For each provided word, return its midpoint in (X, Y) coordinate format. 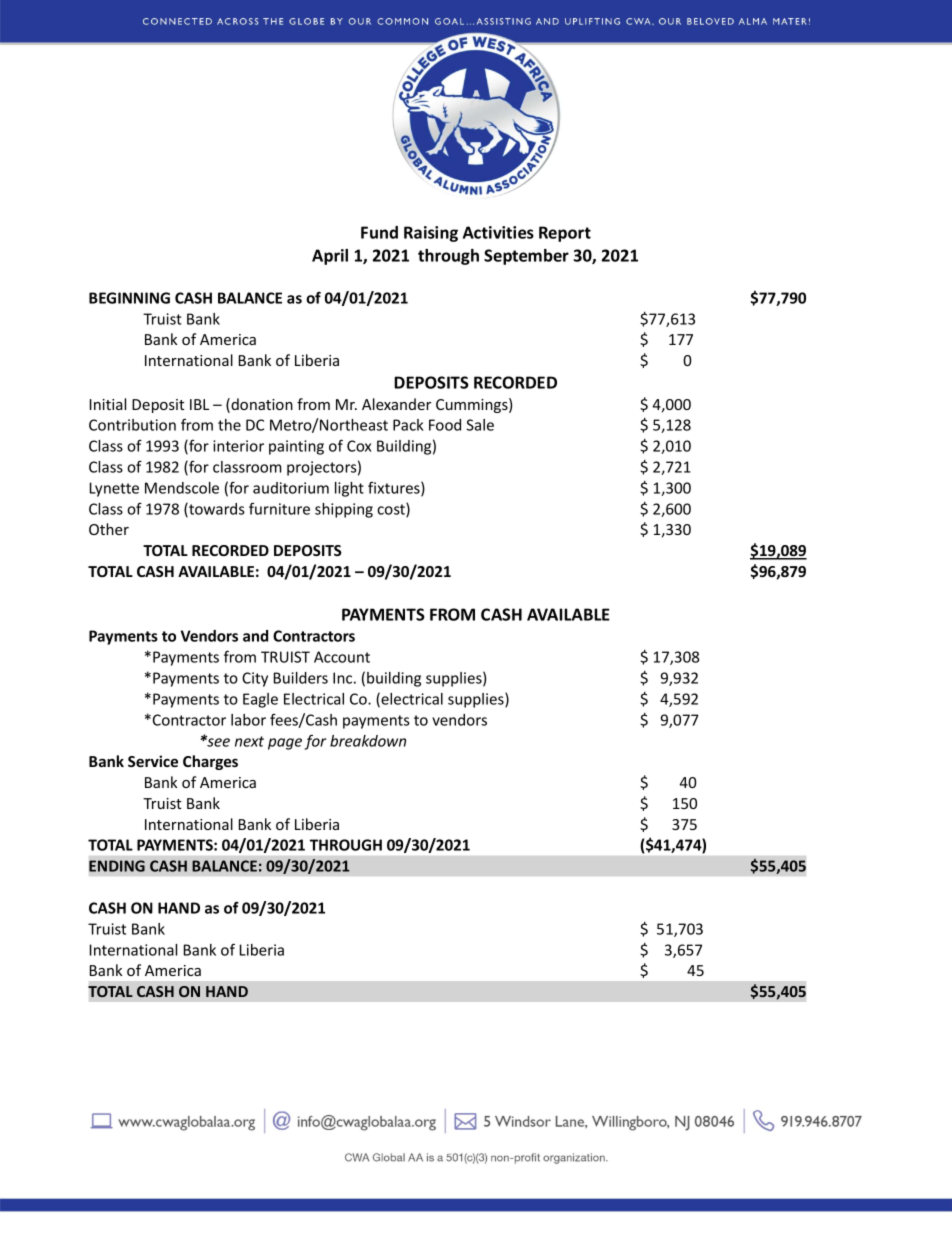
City (255, 679)
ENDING (117, 866)
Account (342, 657)
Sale (480, 425)
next (249, 741)
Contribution (132, 425)
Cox (359, 446)
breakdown (368, 741)
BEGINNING (129, 298)
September (526, 257)
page (285, 744)
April (330, 257)
